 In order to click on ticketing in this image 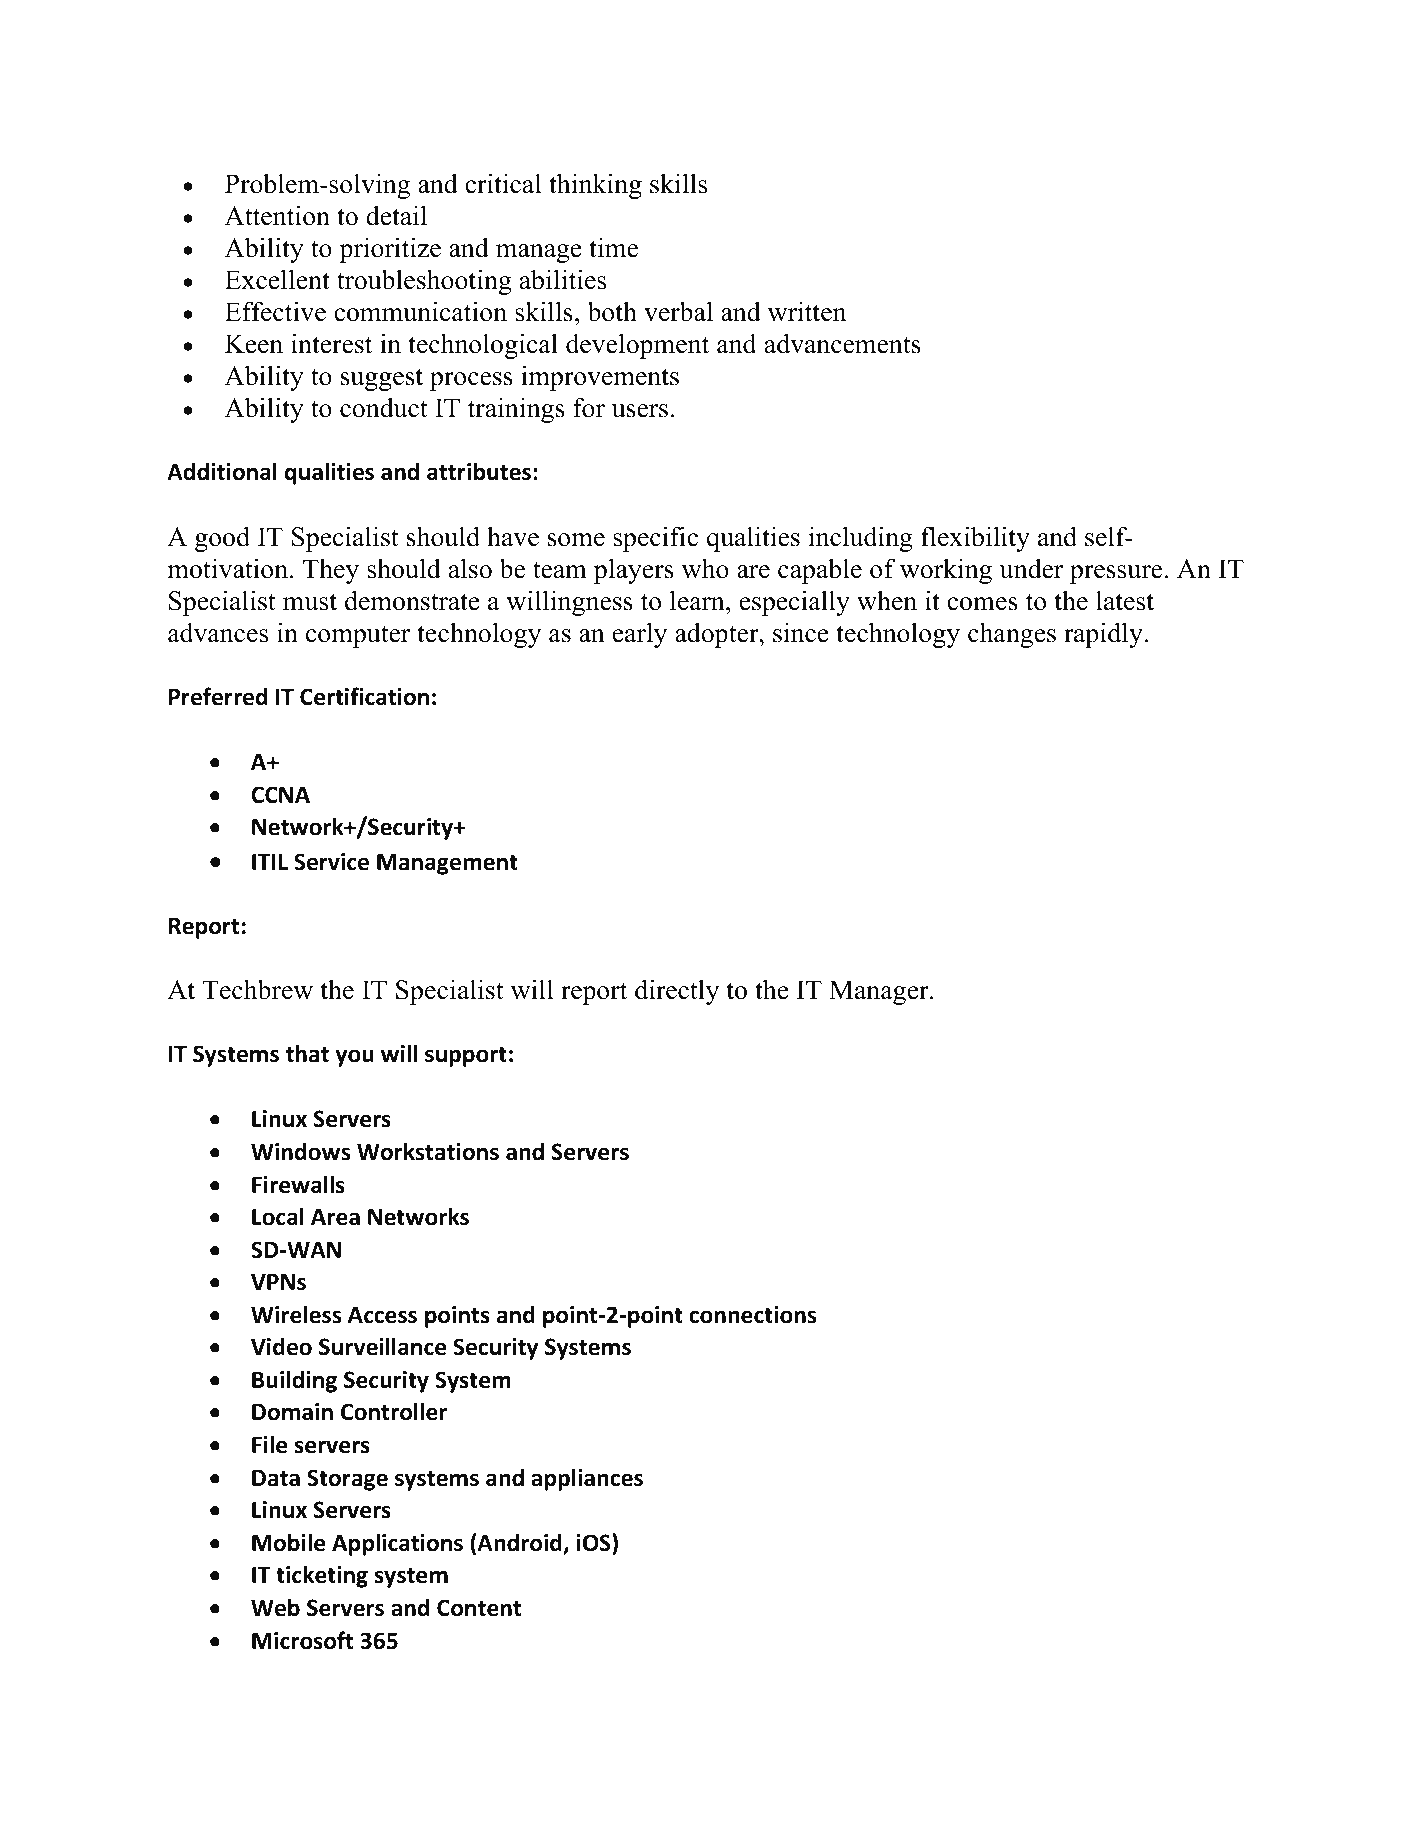, I will do `click(322, 1576)`.
